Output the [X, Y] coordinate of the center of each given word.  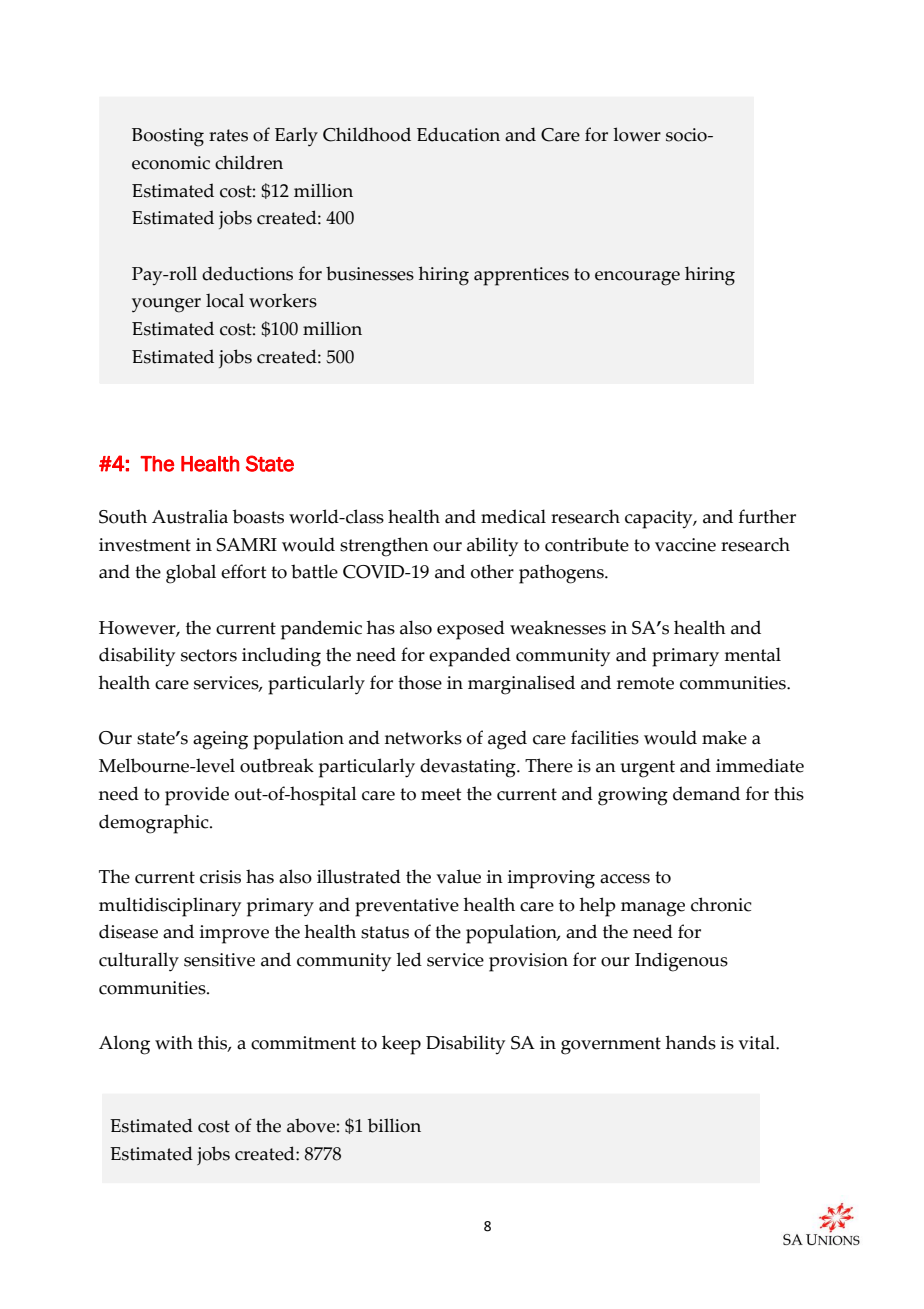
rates [228, 135]
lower [637, 134]
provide [197, 796]
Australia [190, 516]
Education [458, 134]
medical [513, 516]
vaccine [685, 545]
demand [706, 793]
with [174, 1042]
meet [441, 794]
